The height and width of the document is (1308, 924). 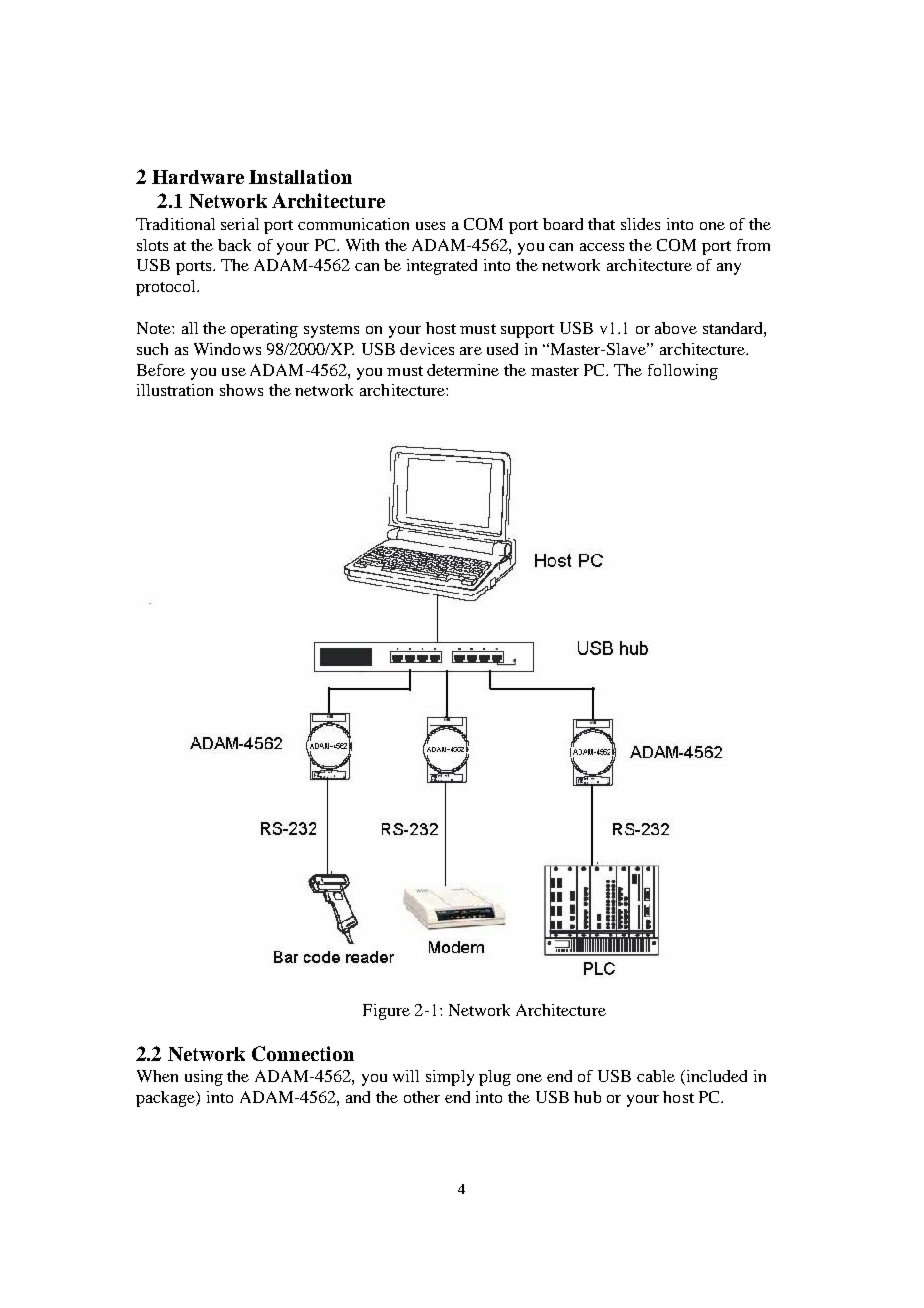 What do you see at coordinates (241, 390) in the document?
I see `shows` at bounding box center [241, 390].
